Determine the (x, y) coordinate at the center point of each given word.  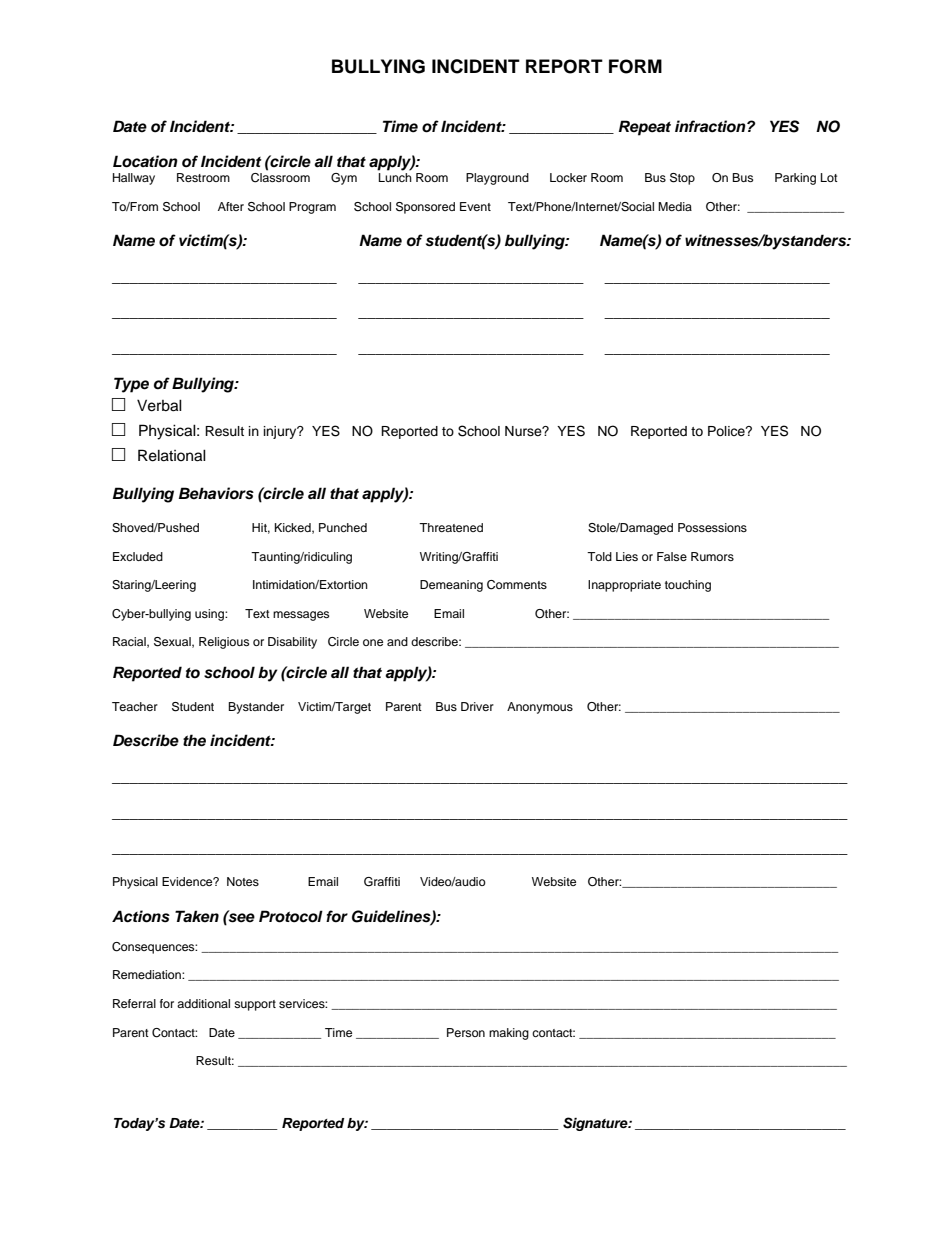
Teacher (135, 706)
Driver (477, 706)
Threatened (451, 527)
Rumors (712, 556)
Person (466, 1032)
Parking (795, 179)
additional (203, 1003)
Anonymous (540, 708)
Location (145, 161)
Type (131, 385)
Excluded (138, 556)
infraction (711, 126)
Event (475, 206)
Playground (497, 179)
